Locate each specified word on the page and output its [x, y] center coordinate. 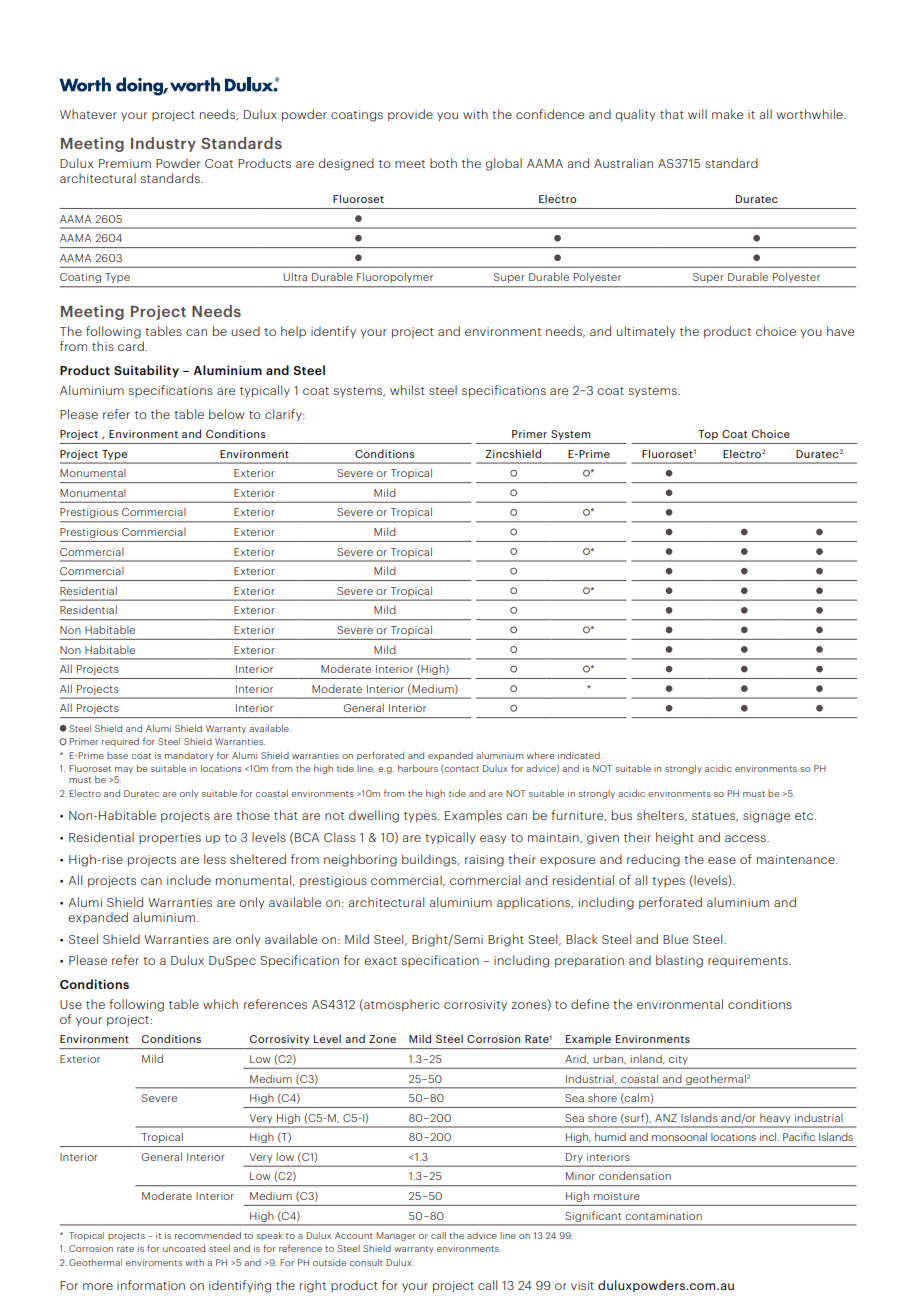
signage [766, 817]
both [443, 163]
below [226, 414]
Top [708, 435]
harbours [418, 768]
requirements [749, 961]
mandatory [189, 756]
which [220, 1004]
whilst [407, 390]
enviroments [154, 1262]
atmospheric [401, 1005]
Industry [163, 144]
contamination [663, 1216]
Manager [395, 1236]
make [727, 114]
